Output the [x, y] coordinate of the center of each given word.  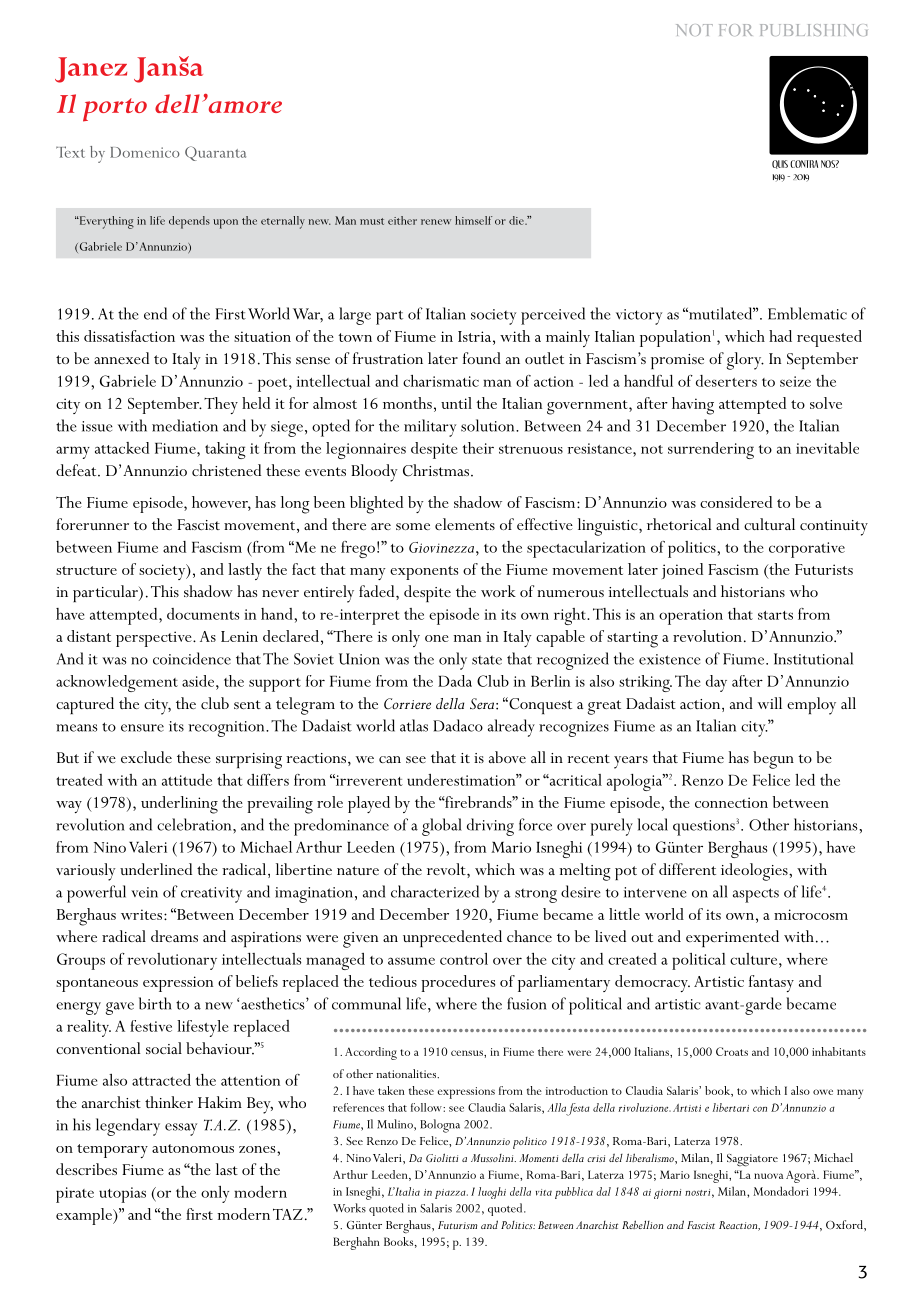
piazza [451, 1194]
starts [775, 615]
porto [115, 110]
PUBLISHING [814, 30]
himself [473, 220]
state [487, 660]
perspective [155, 639]
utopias [122, 1195]
